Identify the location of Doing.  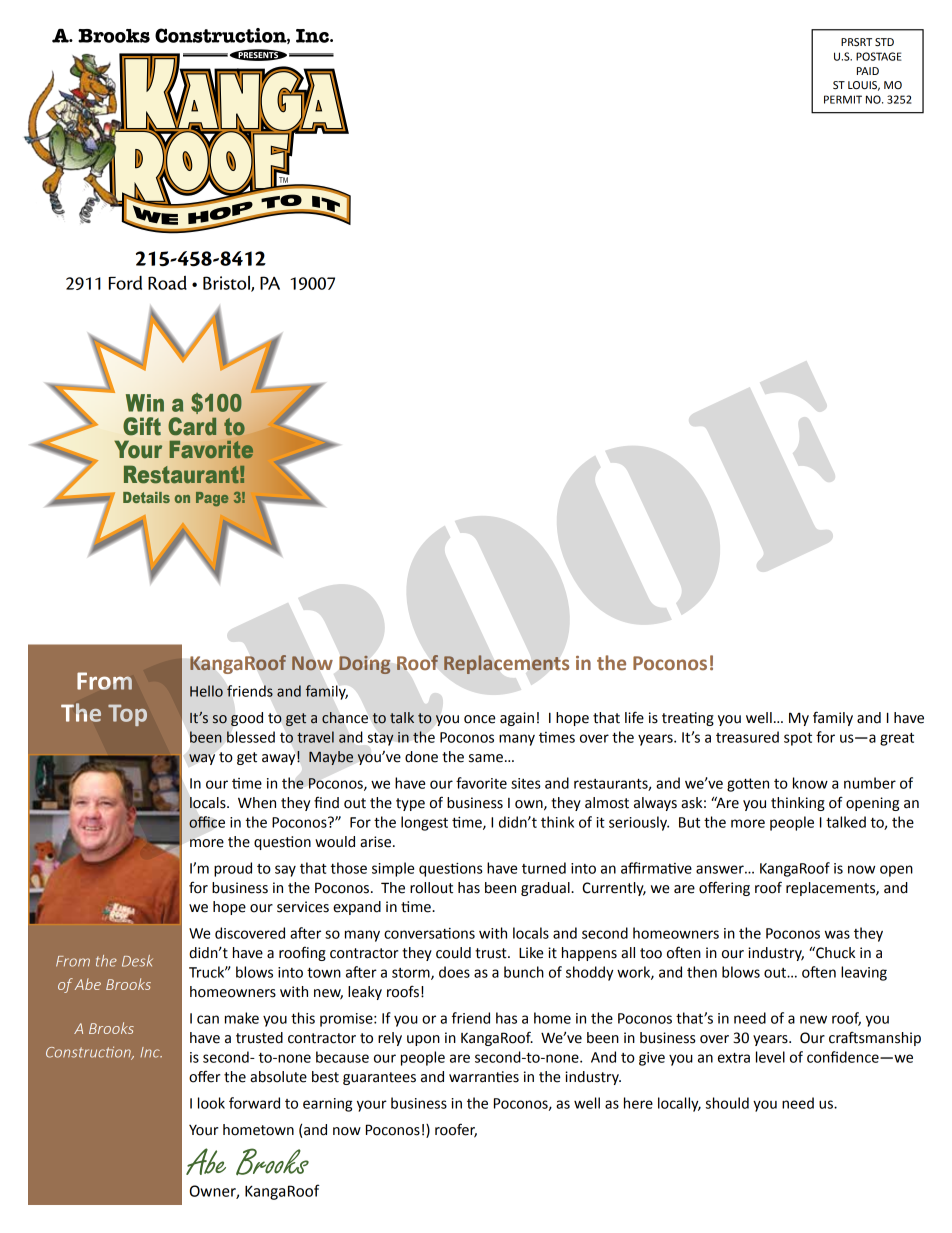
(364, 665).
